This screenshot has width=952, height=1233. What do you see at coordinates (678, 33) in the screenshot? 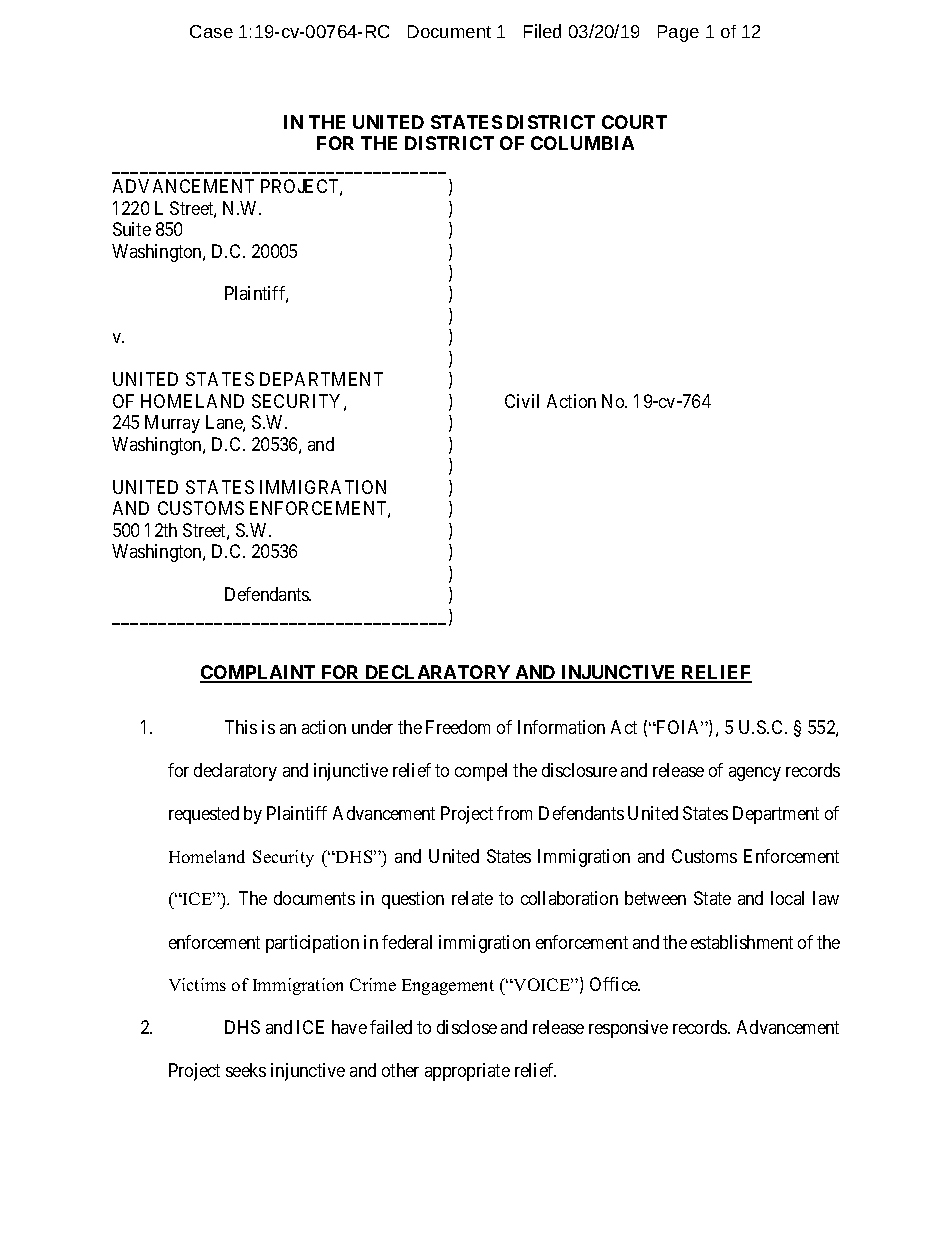
I see `Page` at bounding box center [678, 33].
